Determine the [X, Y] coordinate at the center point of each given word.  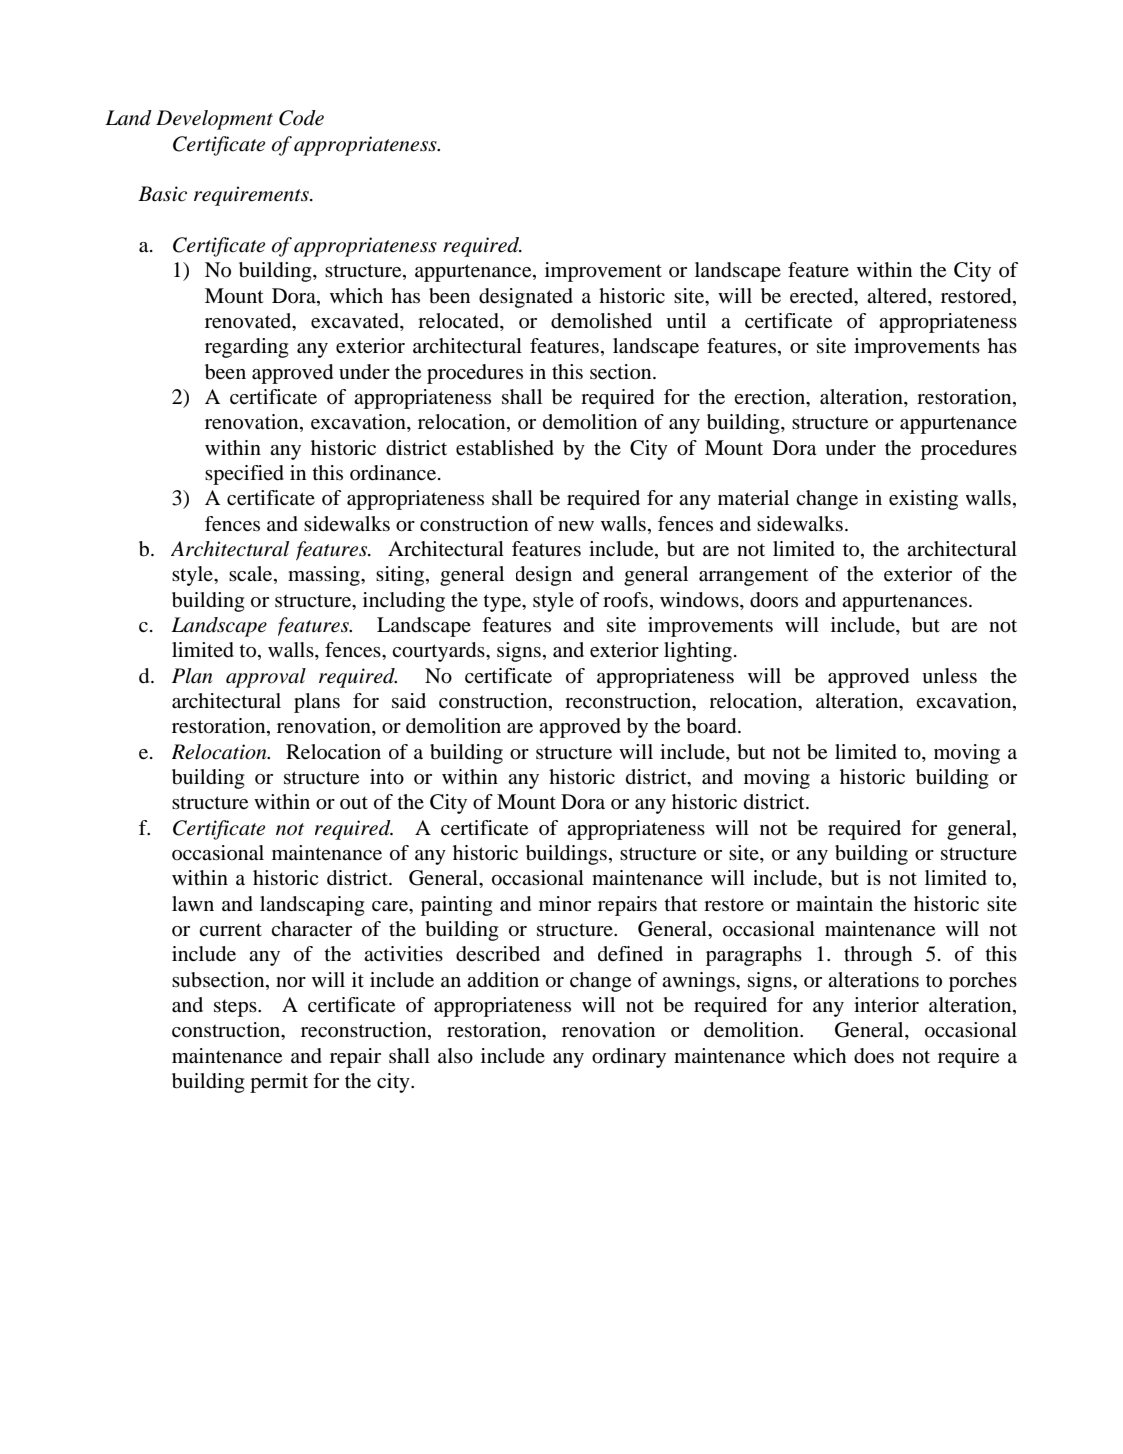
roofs [625, 599]
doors [774, 600]
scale [252, 575]
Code [301, 118]
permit [279, 1083]
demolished [601, 321]
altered [898, 296]
